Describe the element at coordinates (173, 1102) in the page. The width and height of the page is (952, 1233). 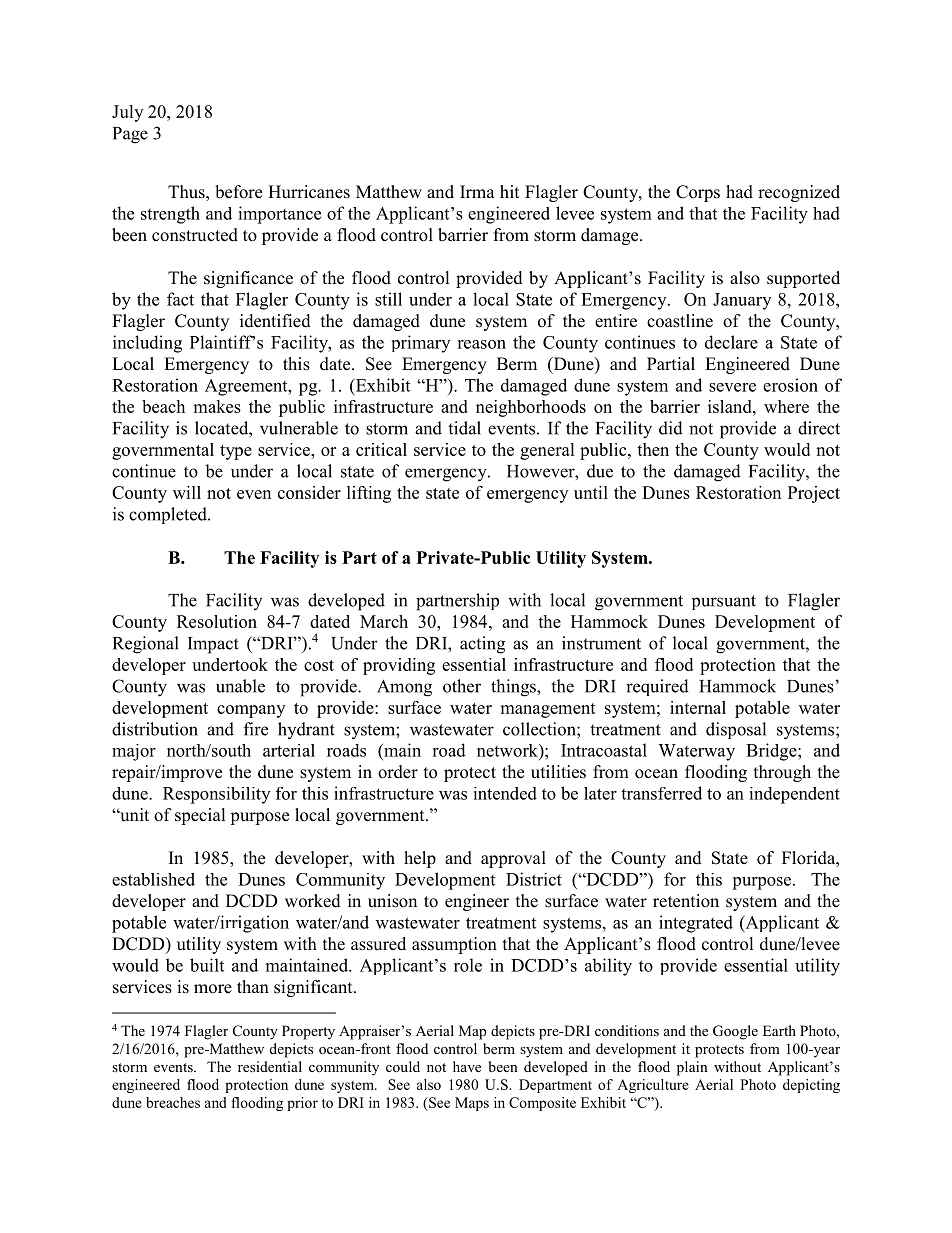
I see `breaches` at that location.
